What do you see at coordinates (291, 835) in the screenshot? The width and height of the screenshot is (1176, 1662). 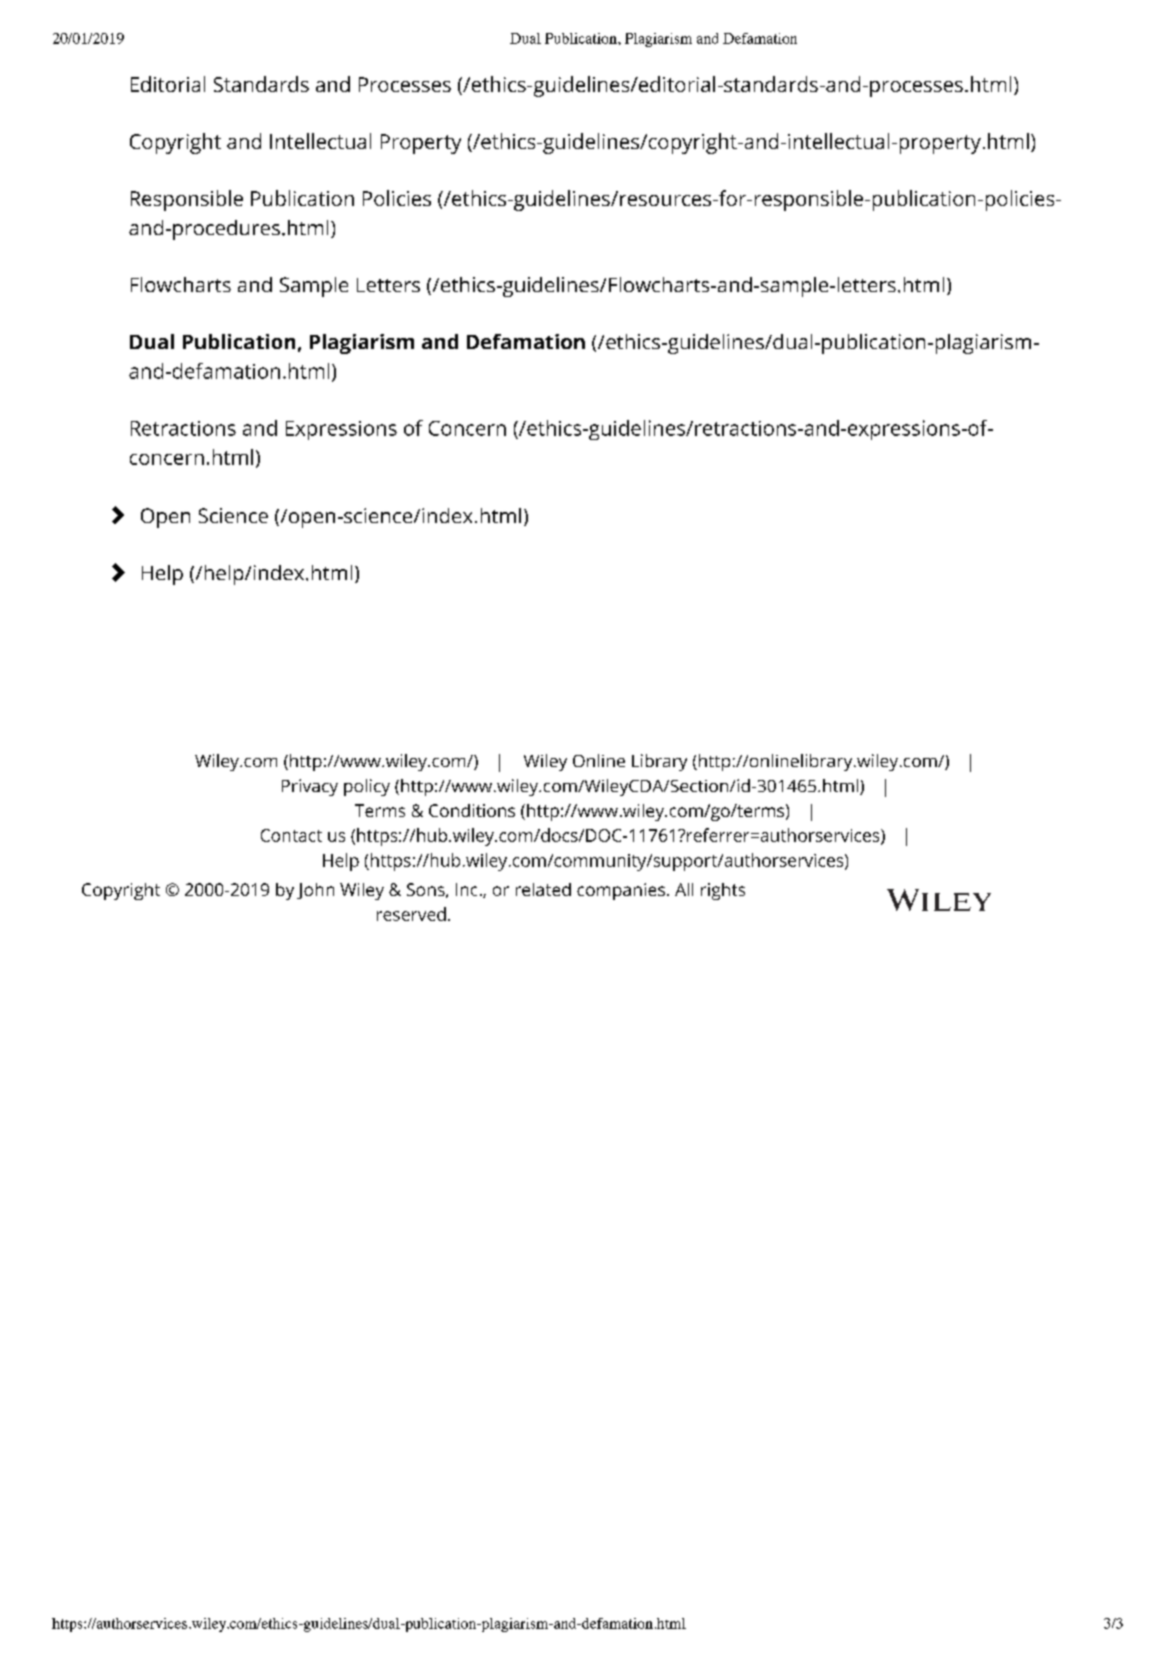 I see `Contact` at bounding box center [291, 835].
